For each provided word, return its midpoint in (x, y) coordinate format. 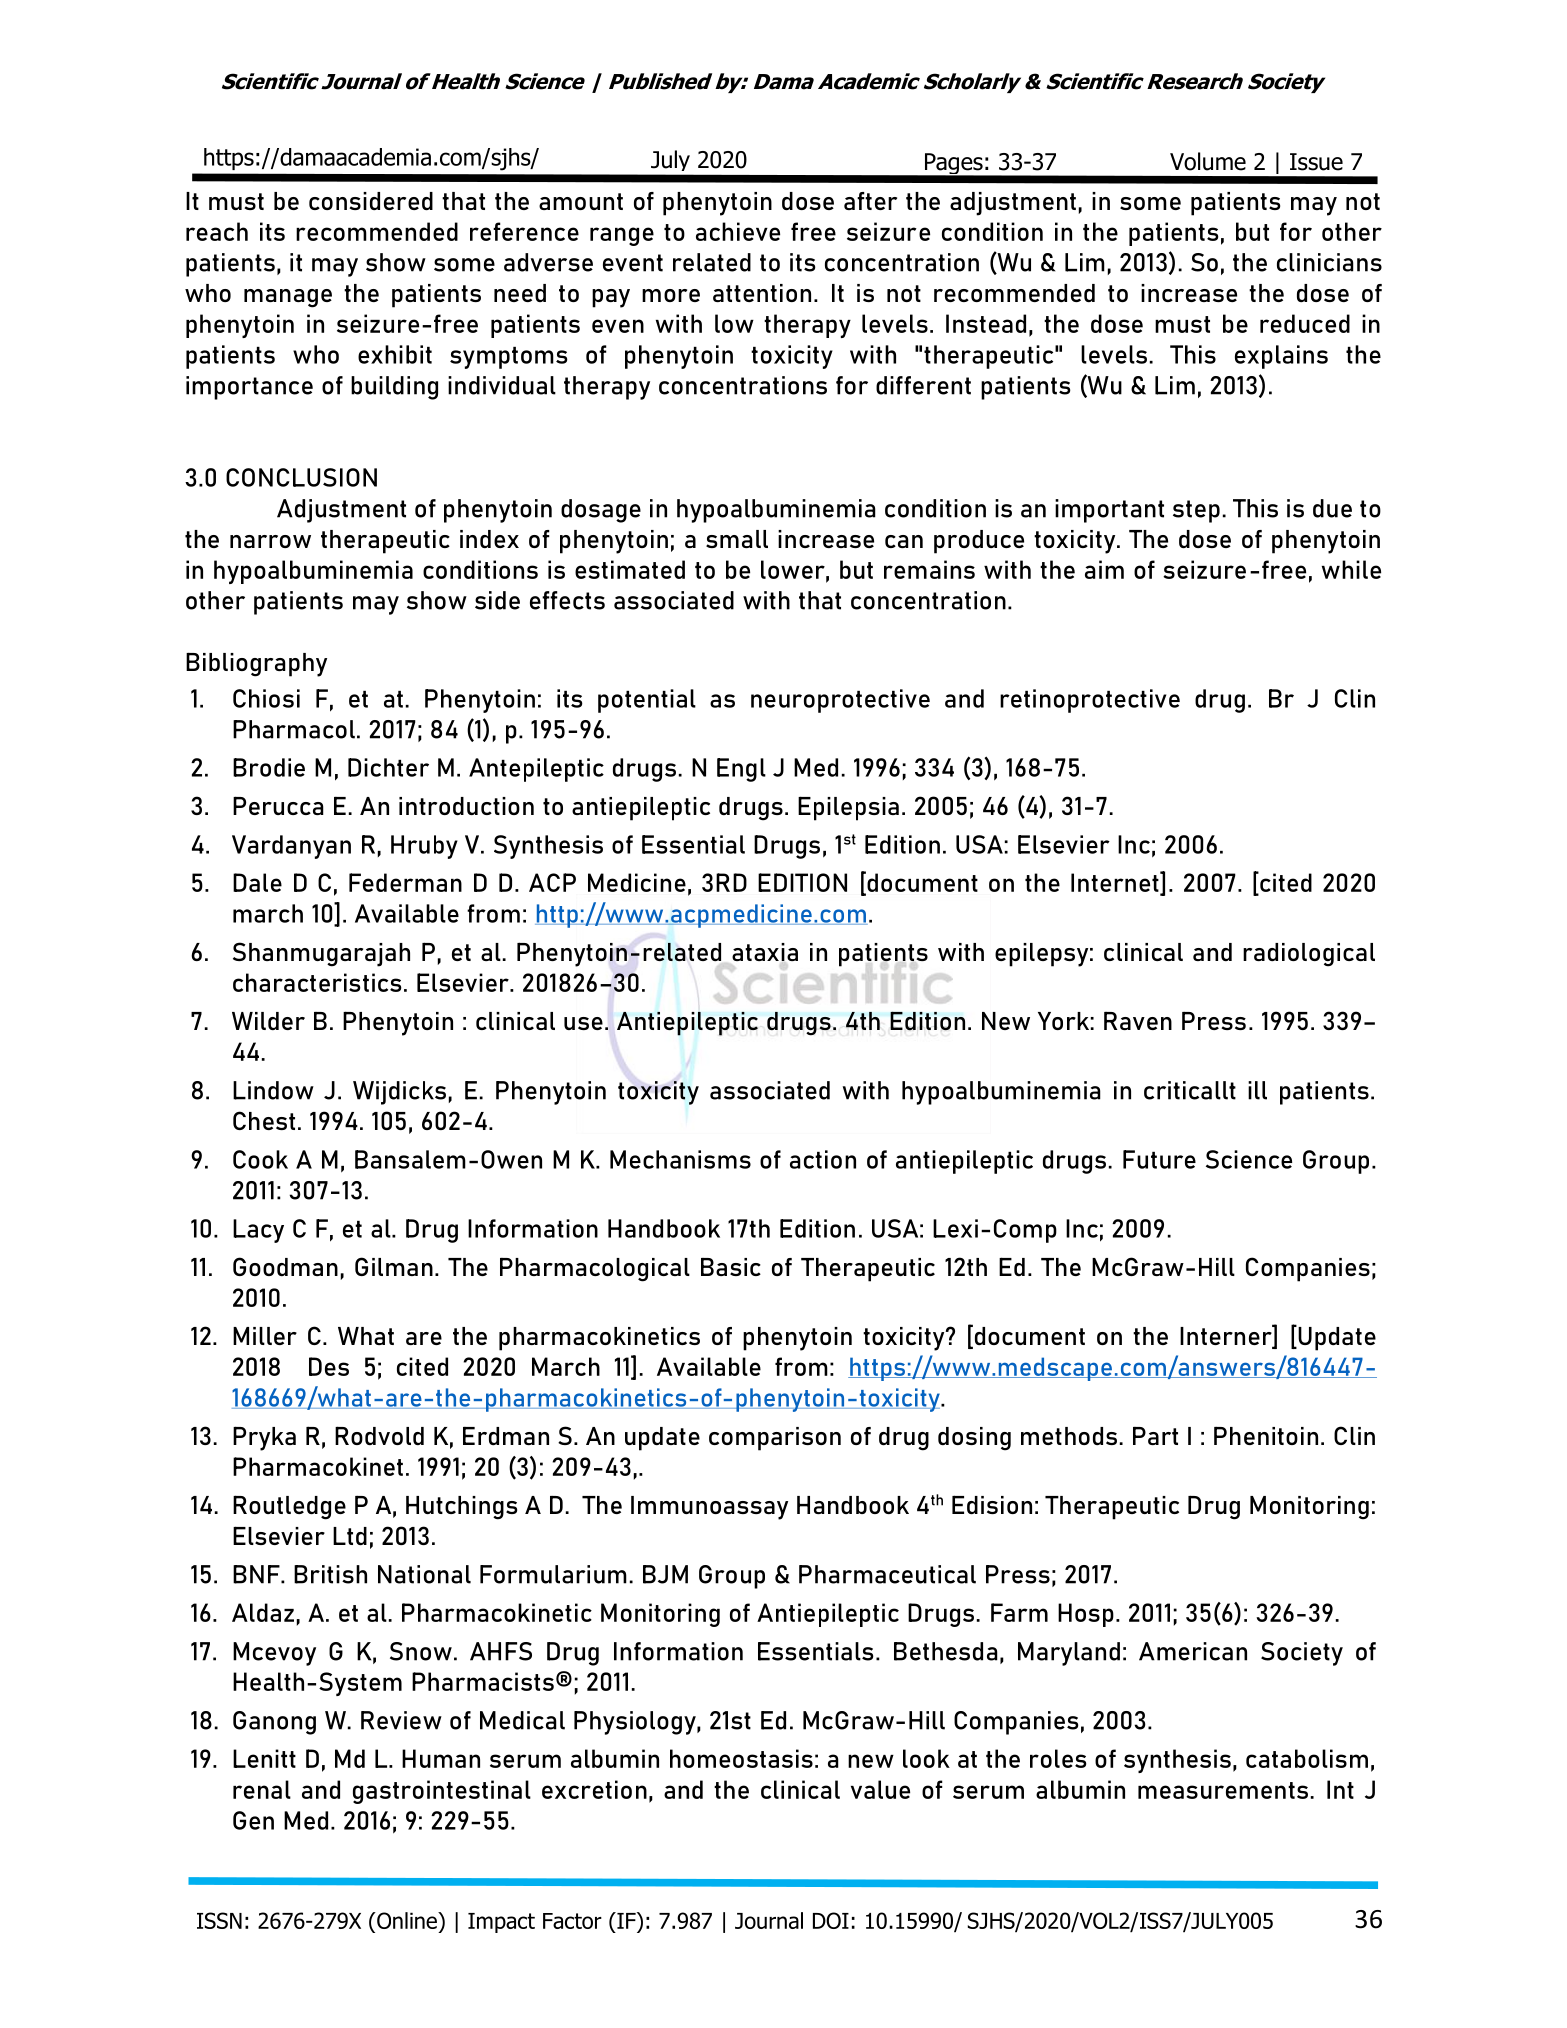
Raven (1138, 1020)
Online (407, 1920)
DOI (831, 1920)
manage (288, 298)
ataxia (765, 952)
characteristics (317, 982)
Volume (1208, 161)
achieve (738, 231)
